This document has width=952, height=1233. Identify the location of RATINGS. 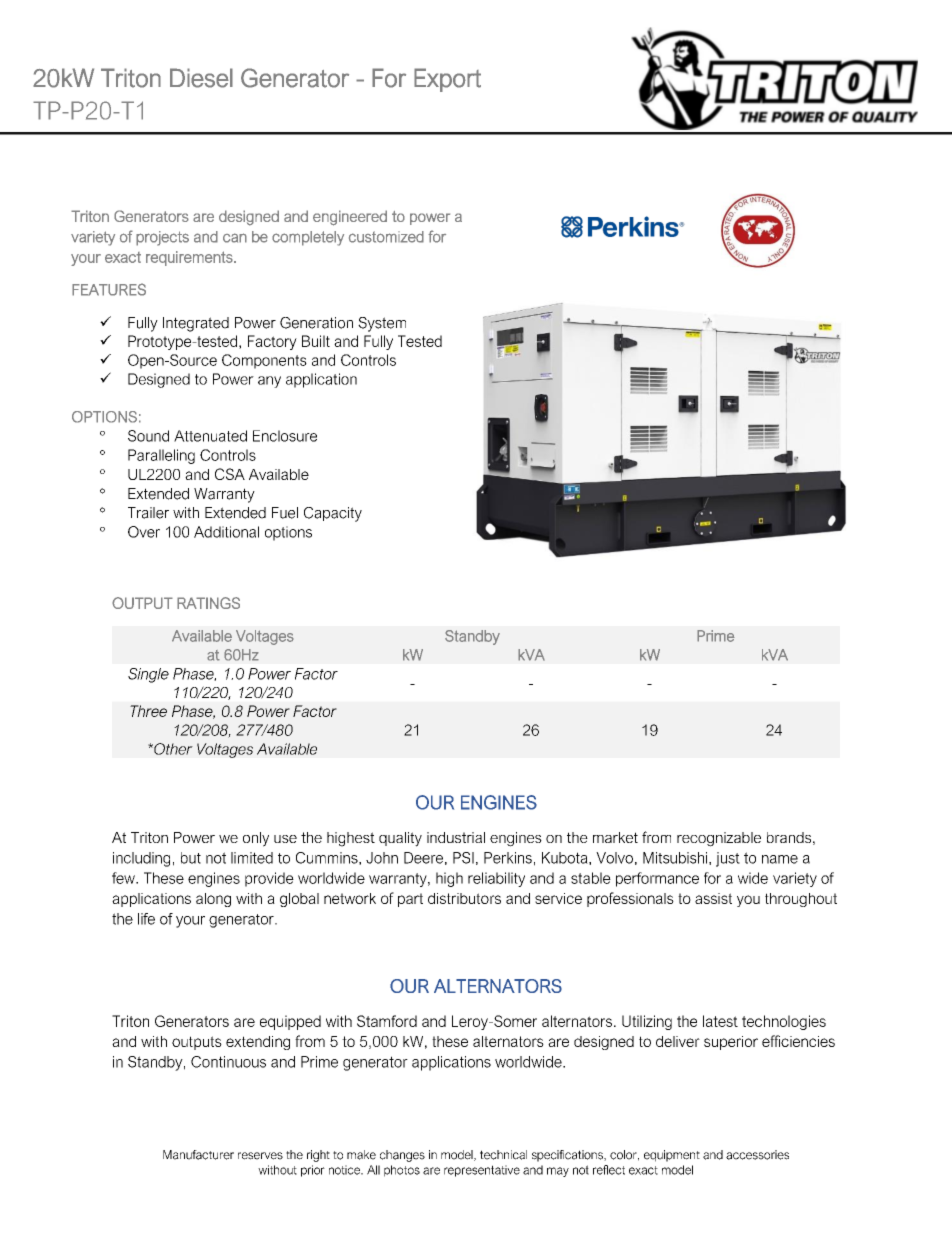
(208, 603).
